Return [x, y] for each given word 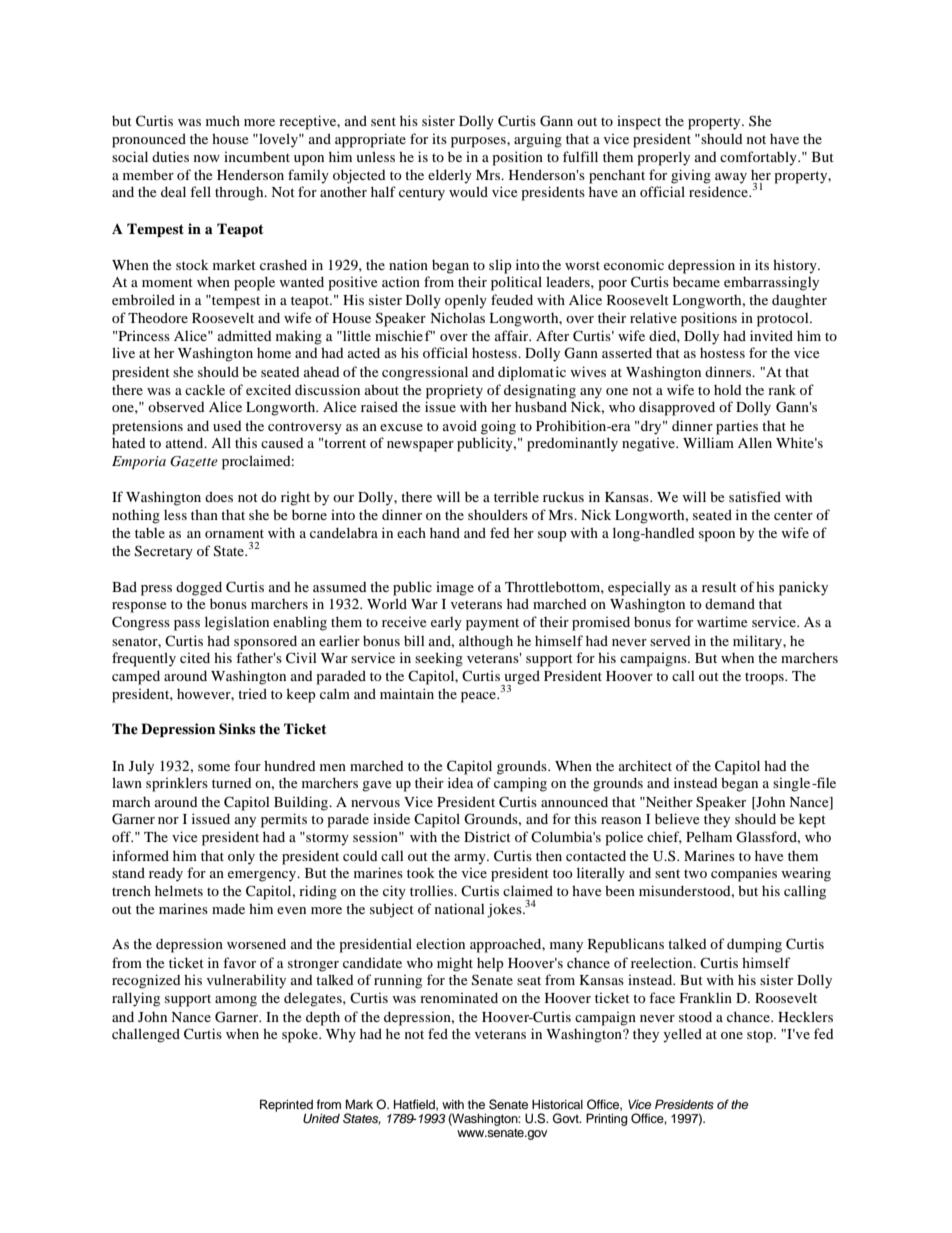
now [207, 158]
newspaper [420, 446]
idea [461, 782]
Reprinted [286, 1106]
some [214, 767]
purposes [479, 142]
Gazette [194, 461]
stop [761, 1036]
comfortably [759, 158]
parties [737, 428]
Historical [557, 1104]
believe [677, 818]
